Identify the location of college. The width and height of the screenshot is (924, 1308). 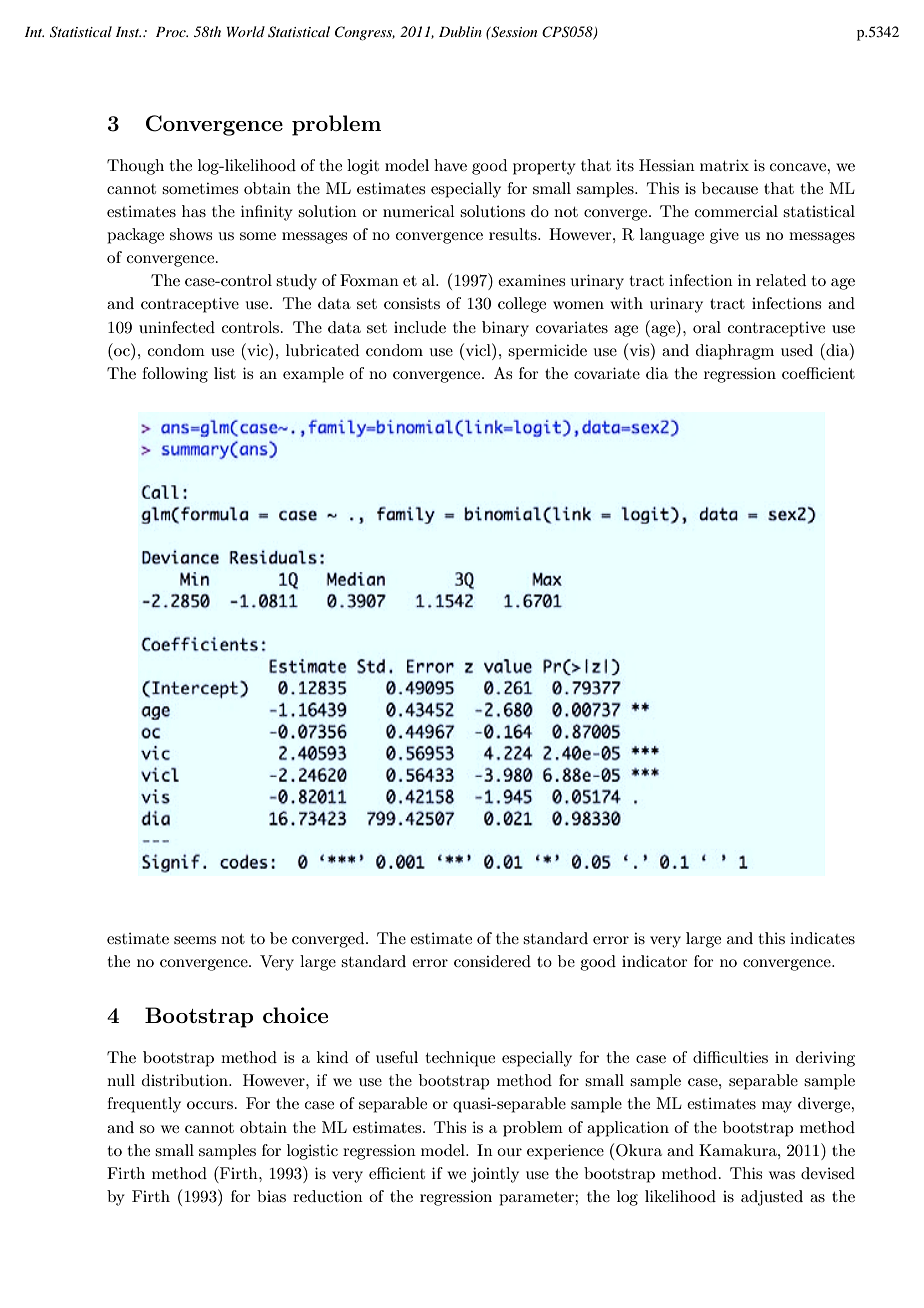
(522, 305).
